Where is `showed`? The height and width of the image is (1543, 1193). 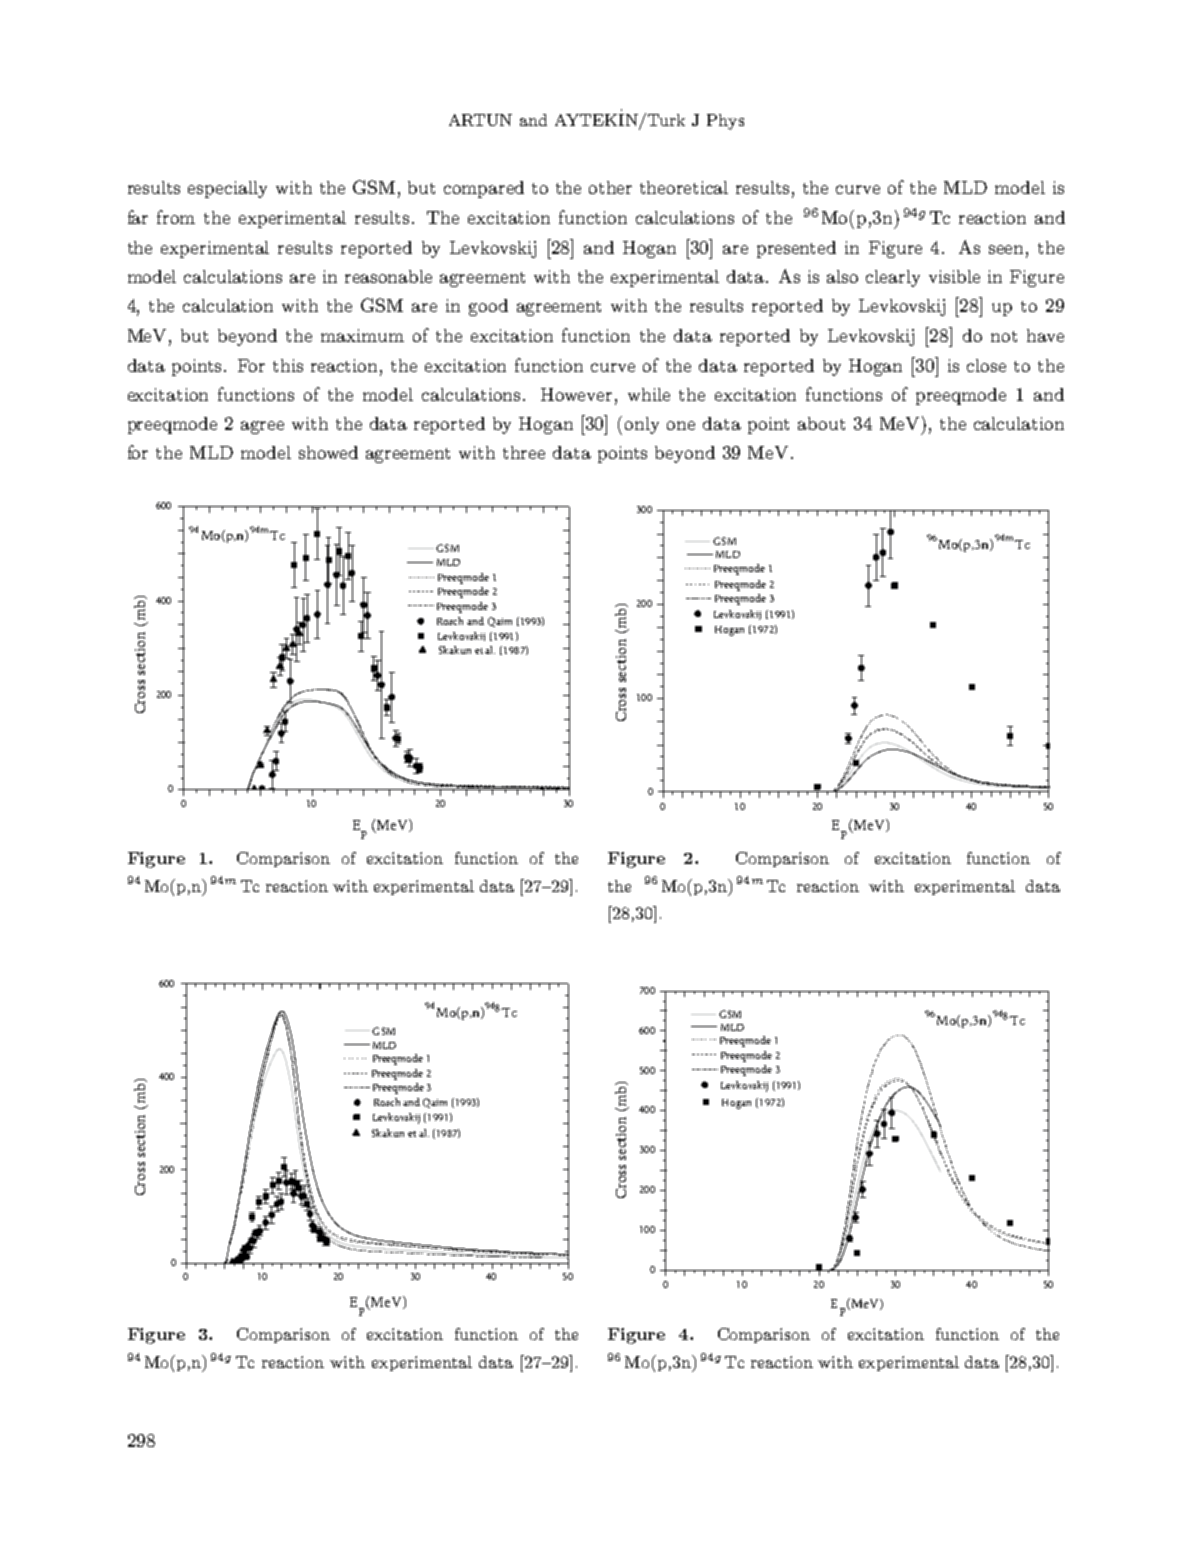
showed is located at coordinates (328, 452).
